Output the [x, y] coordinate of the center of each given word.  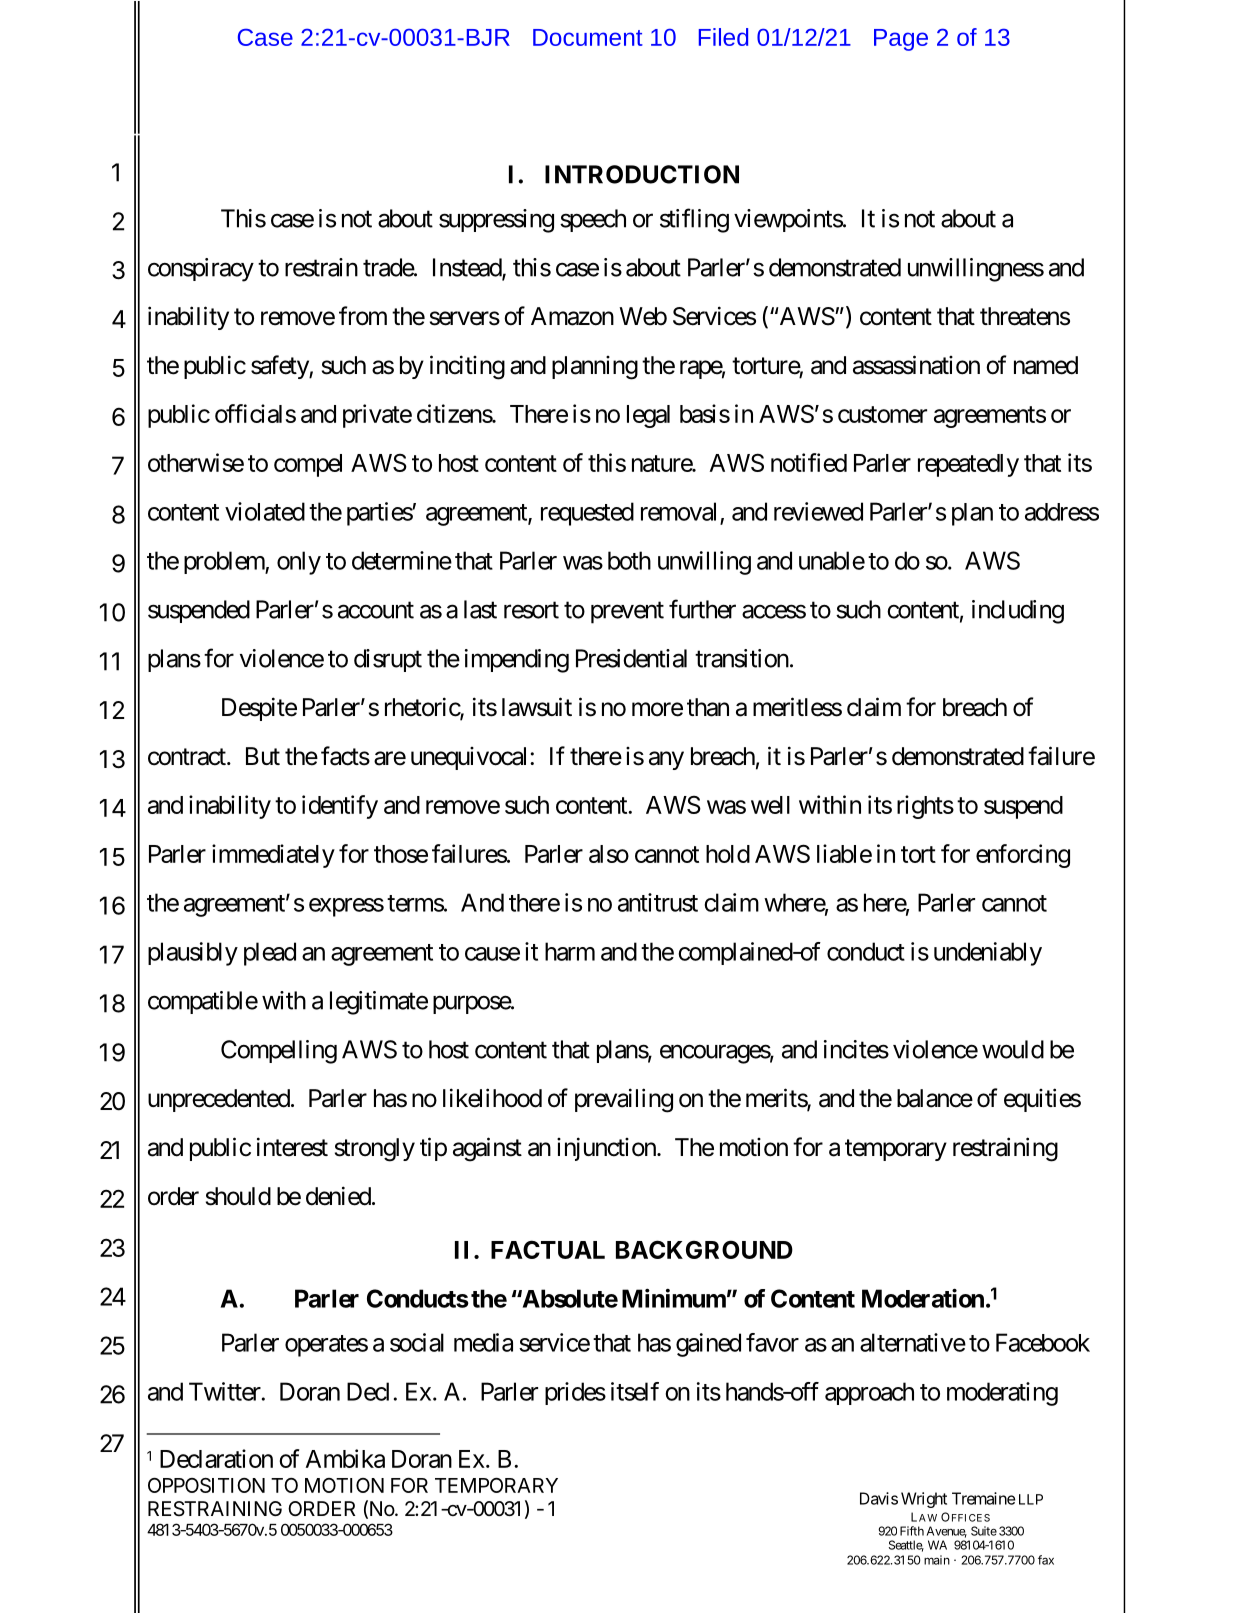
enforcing [1023, 856]
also [609, 854]
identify [340, 807]
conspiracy [201, 270]
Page [901, 40]
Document [588, 37]
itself [635, 1391]
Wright [924, 1500]
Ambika [345, 1458]
